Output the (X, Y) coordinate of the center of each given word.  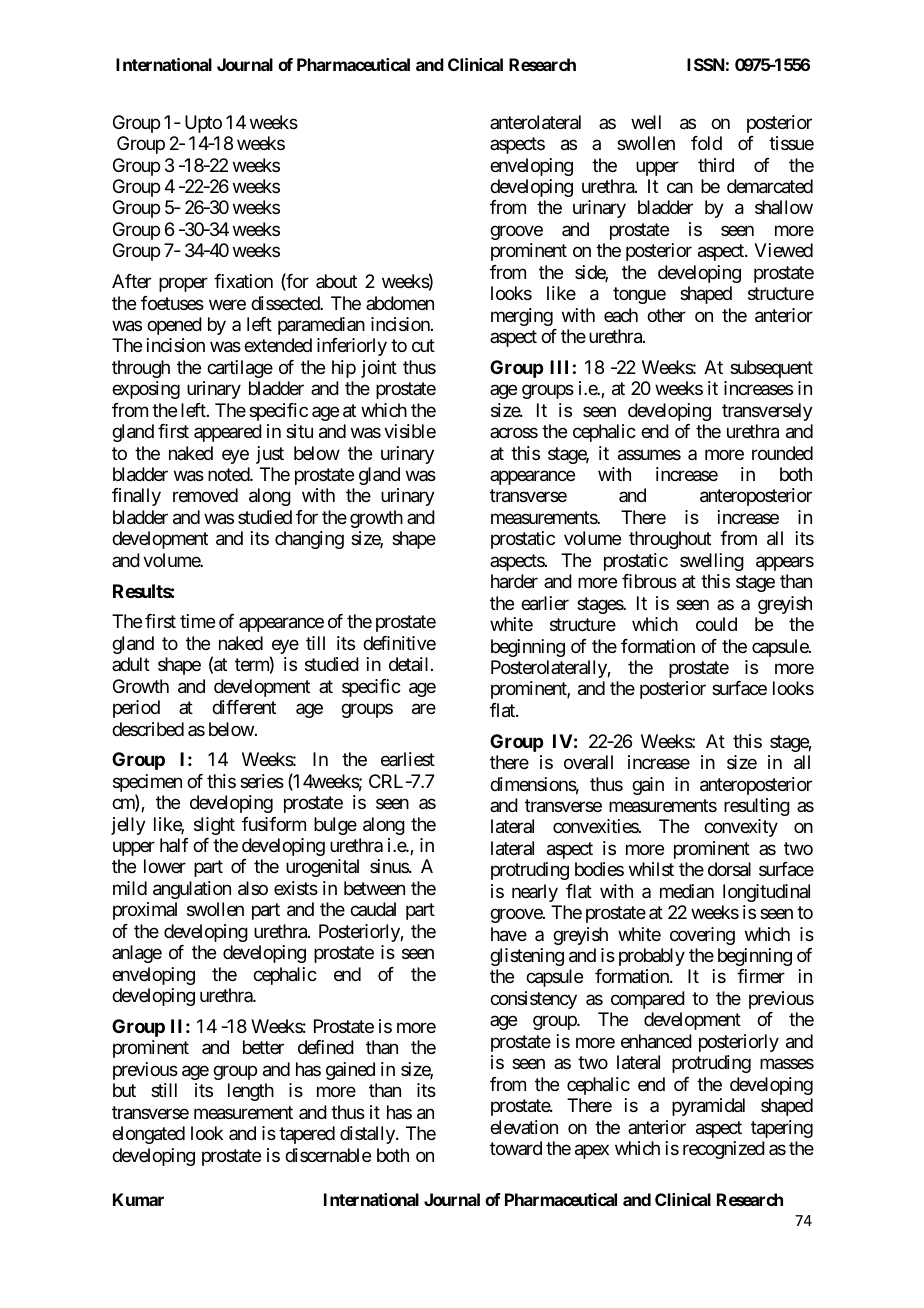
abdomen (400, 303)
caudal (373, 909)
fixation (243, 281)
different (244, 707)
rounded (782, 453)
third (716, 165)
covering (702, 936)
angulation (192, 890)
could (716, 624)
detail (410, 664)
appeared (228, 433)
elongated (148, 1135)
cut (423, 346)
